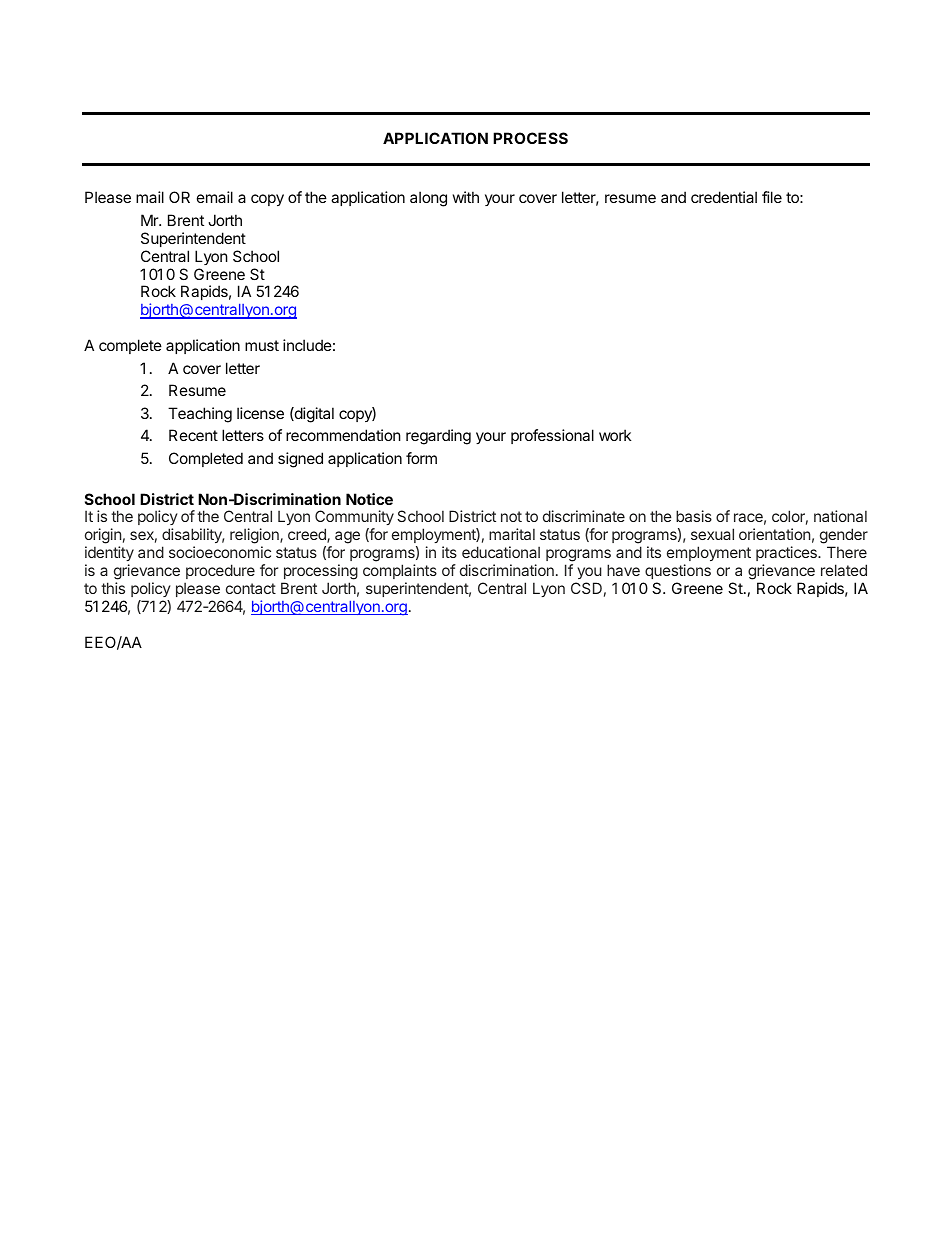 The width and height of the page is (952, 1233). Describe the element at coordinates (772, 197) in the page. I see `file` at that location.
